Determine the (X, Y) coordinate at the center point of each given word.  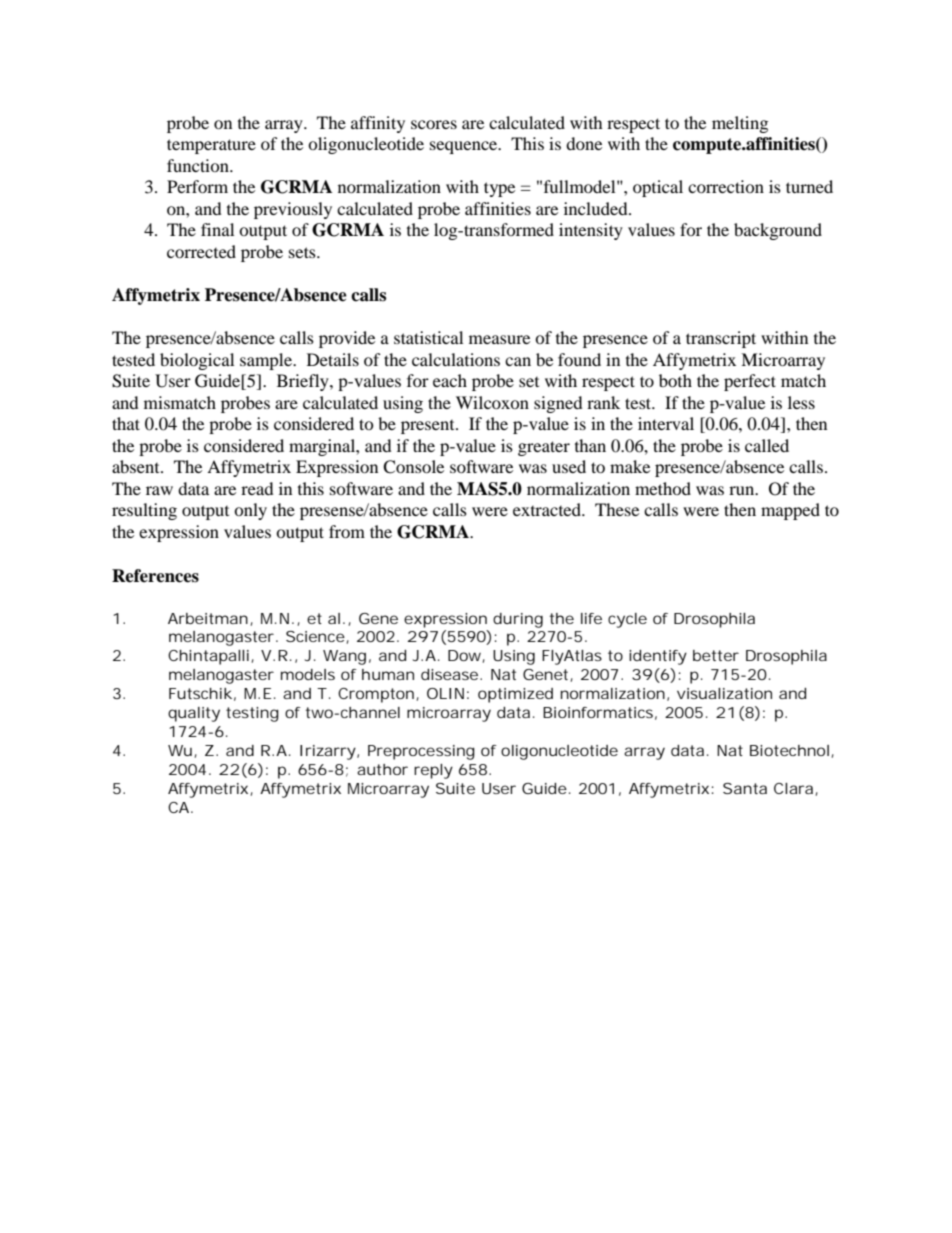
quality (194, 714)
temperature (211, 146)
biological (197, 361)
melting (740, 124)
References (155, 576)
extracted (548, 509)
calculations (456, 359)
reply (433, 771)
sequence (465, 147)
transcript (721, 339)
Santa (745, 788)
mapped (790, 511)
